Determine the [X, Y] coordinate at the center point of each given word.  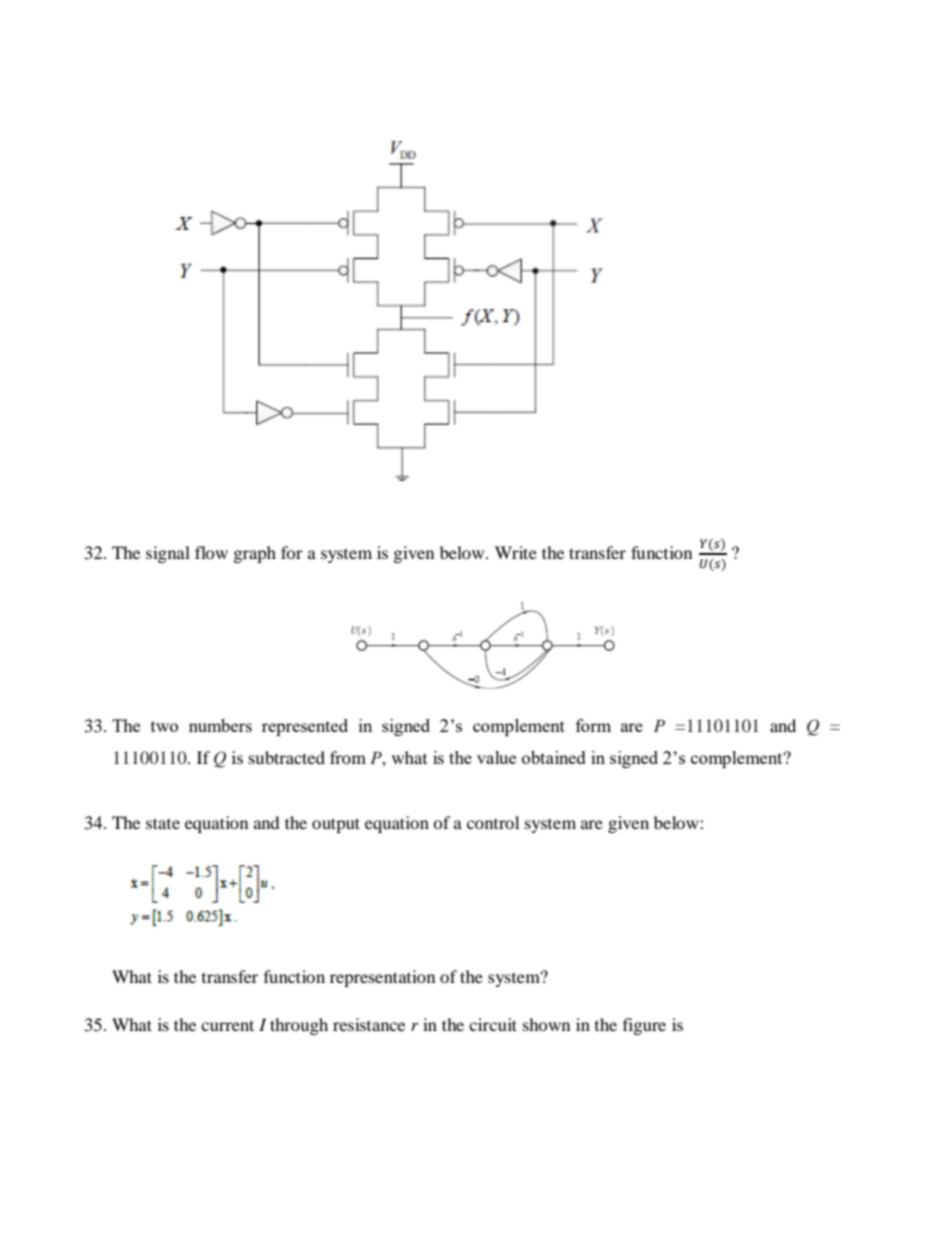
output [336, 825]
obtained [554, 757]
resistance [369, 1024]
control [493, 822]
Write [516, 552]
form [593, 725]
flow [211, 552]
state [163, 823]
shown [546, 1024]
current [227, 1025]
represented [305, 727]
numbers [220, 725]
